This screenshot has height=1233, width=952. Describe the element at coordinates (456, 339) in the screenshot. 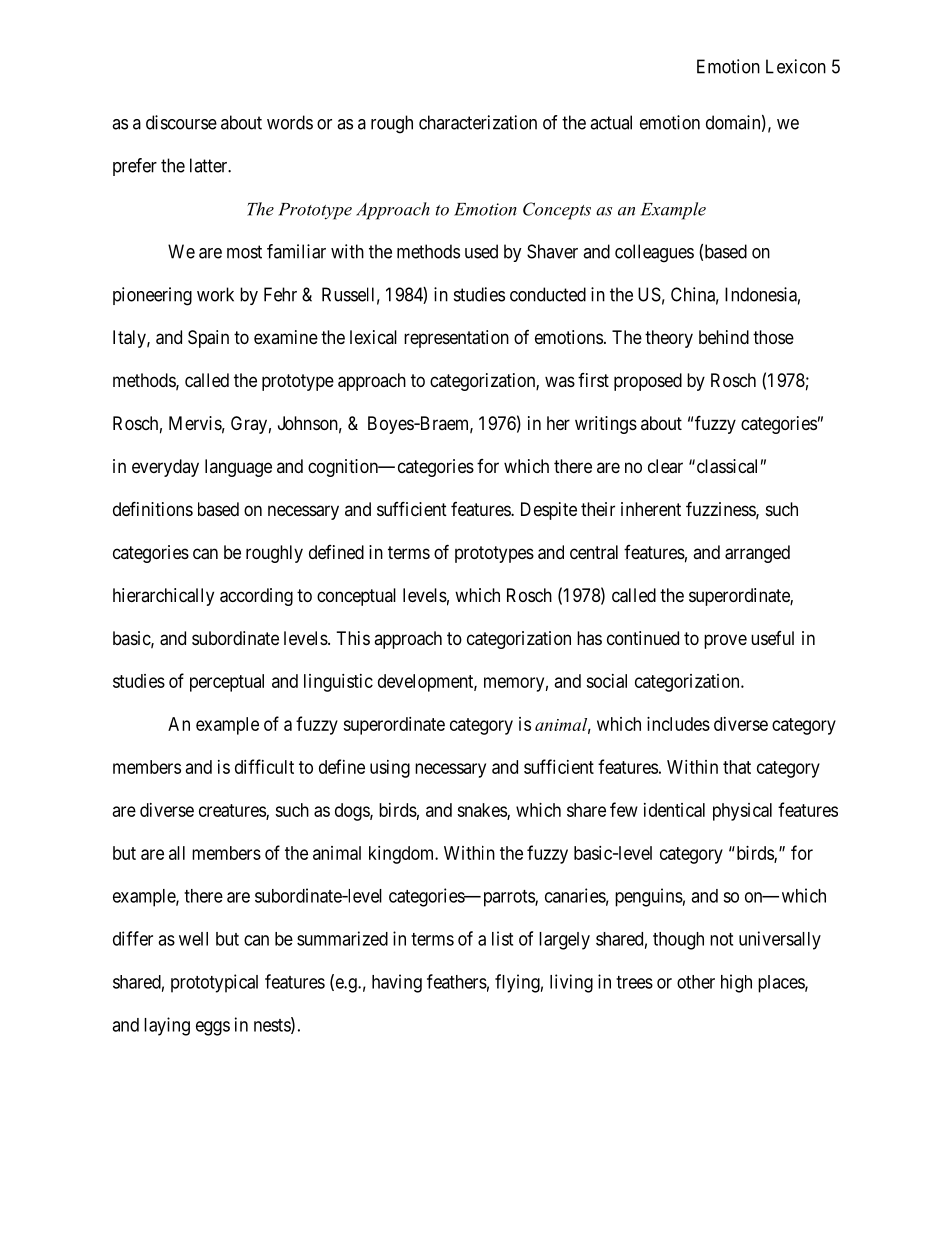

I see `representation` at that location.
